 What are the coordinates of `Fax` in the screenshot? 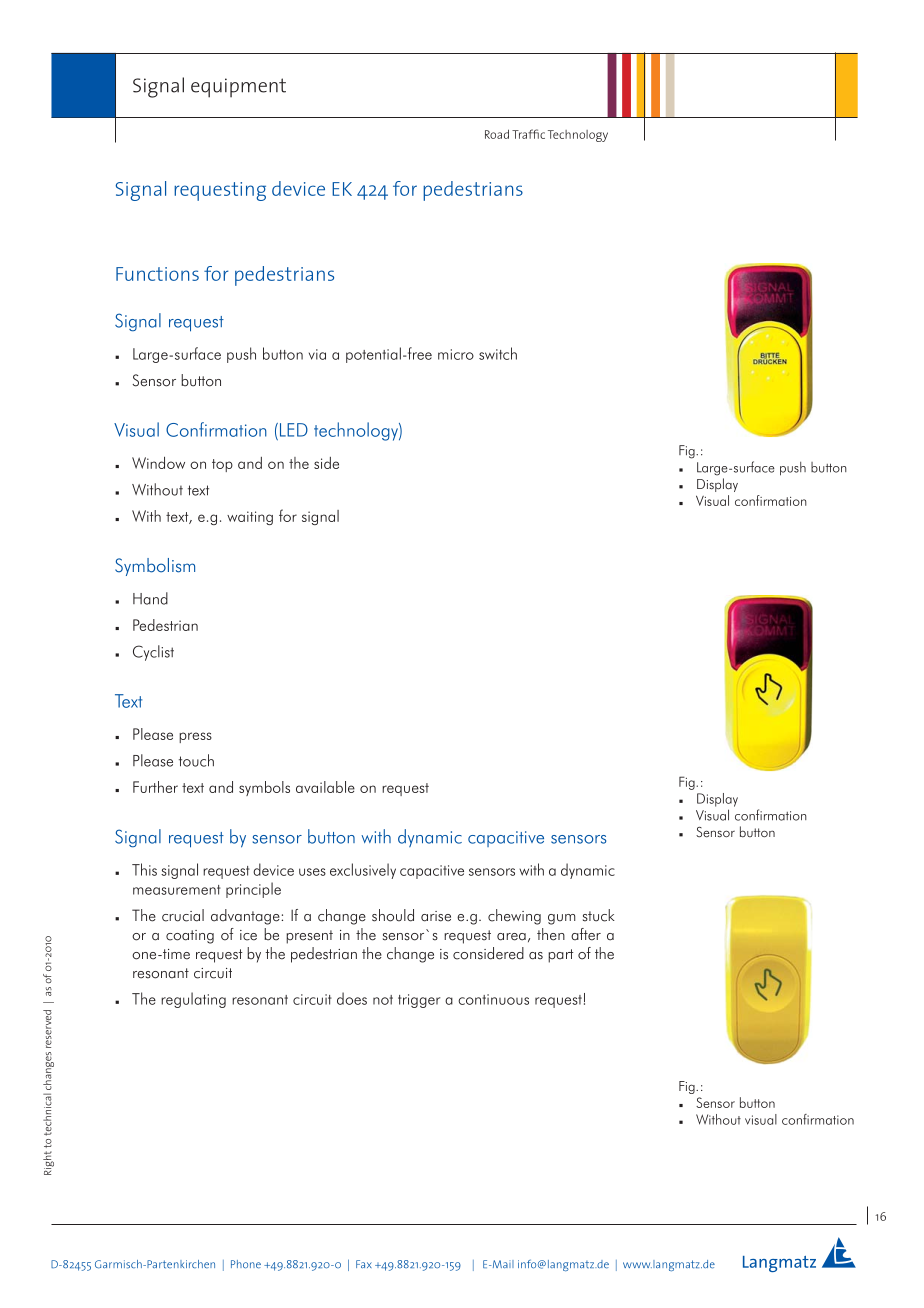 It's located at (364, 1264).
